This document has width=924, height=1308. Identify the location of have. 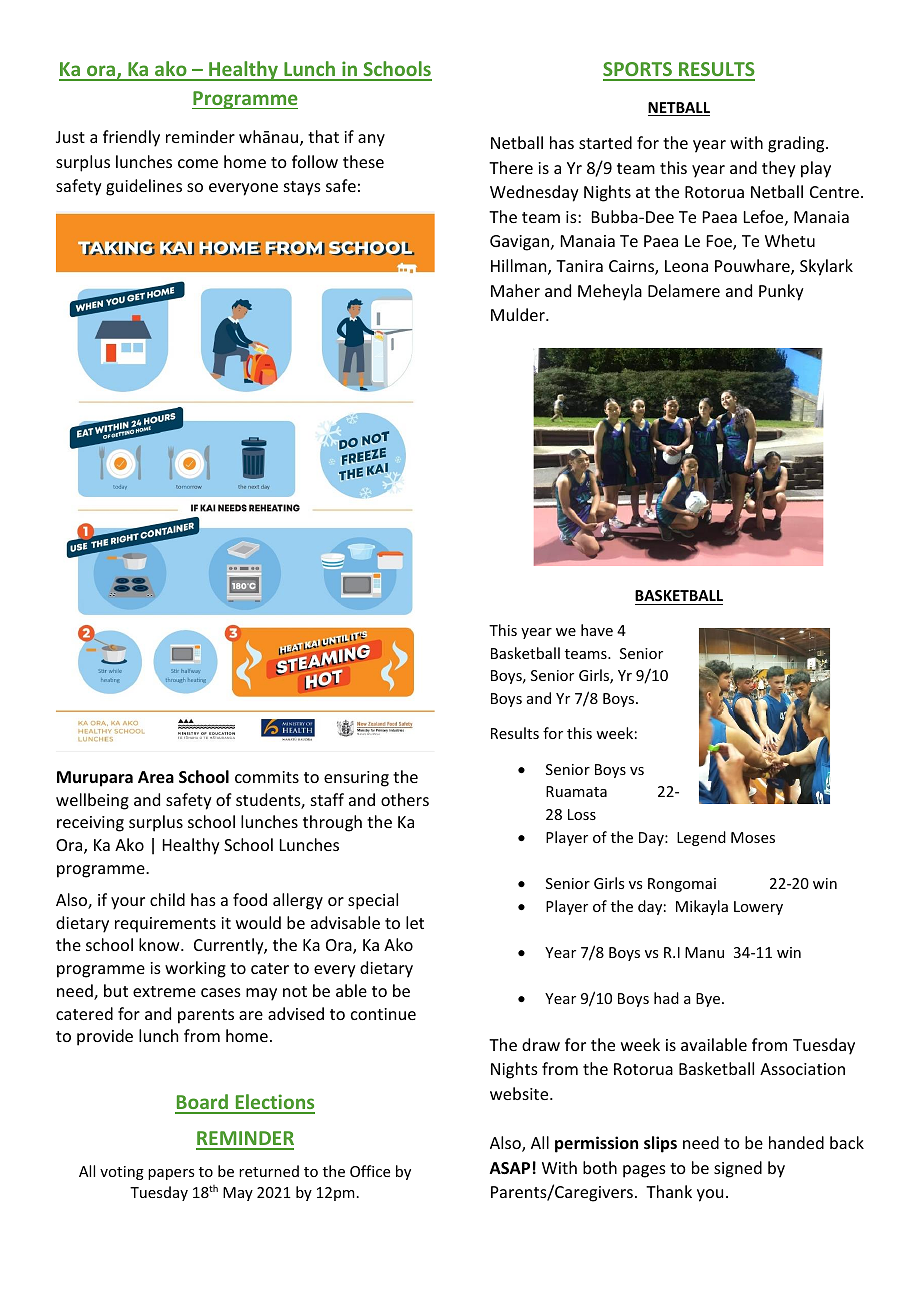
(597, 630).
